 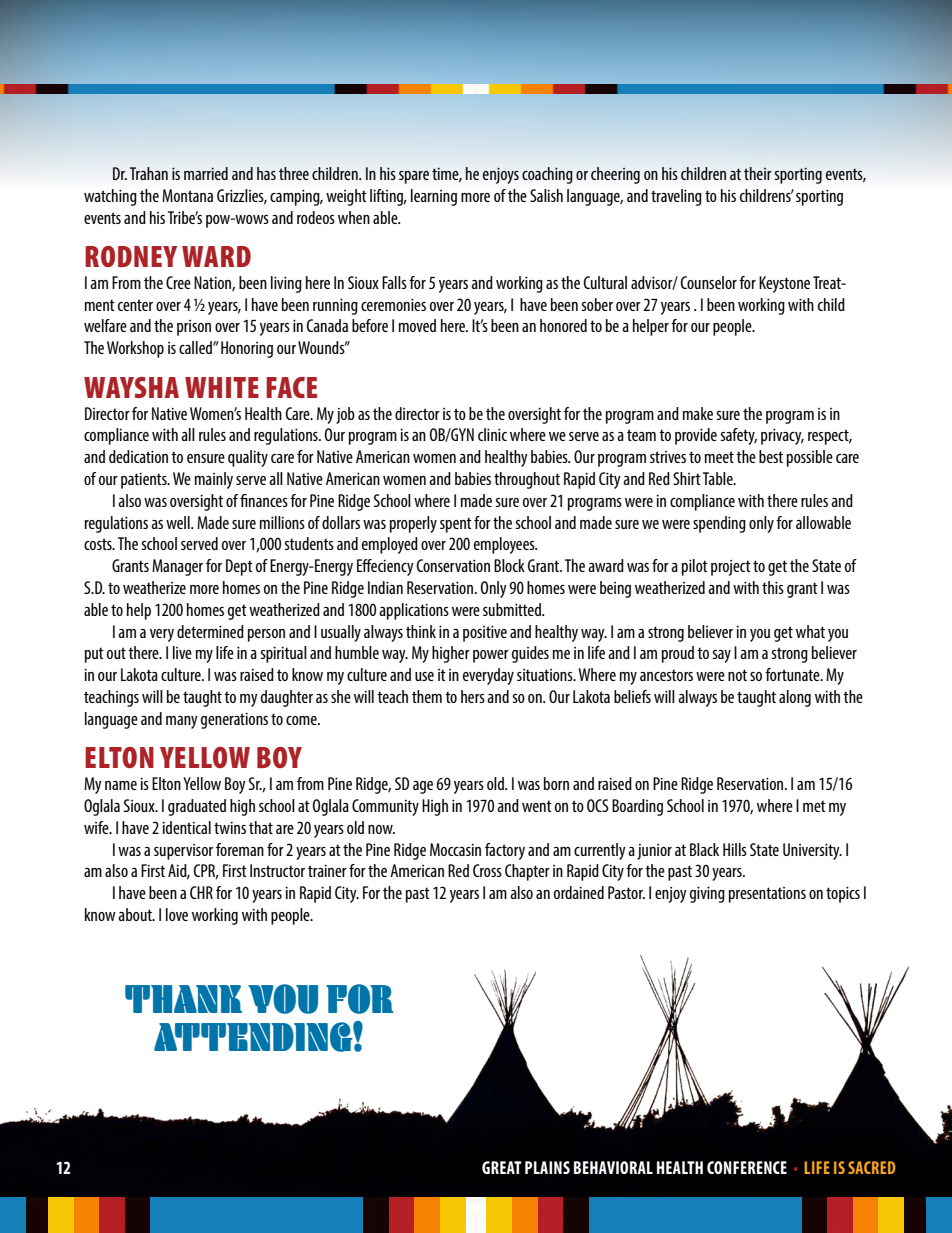 I want to click on met, so click(x=814, y=806).
